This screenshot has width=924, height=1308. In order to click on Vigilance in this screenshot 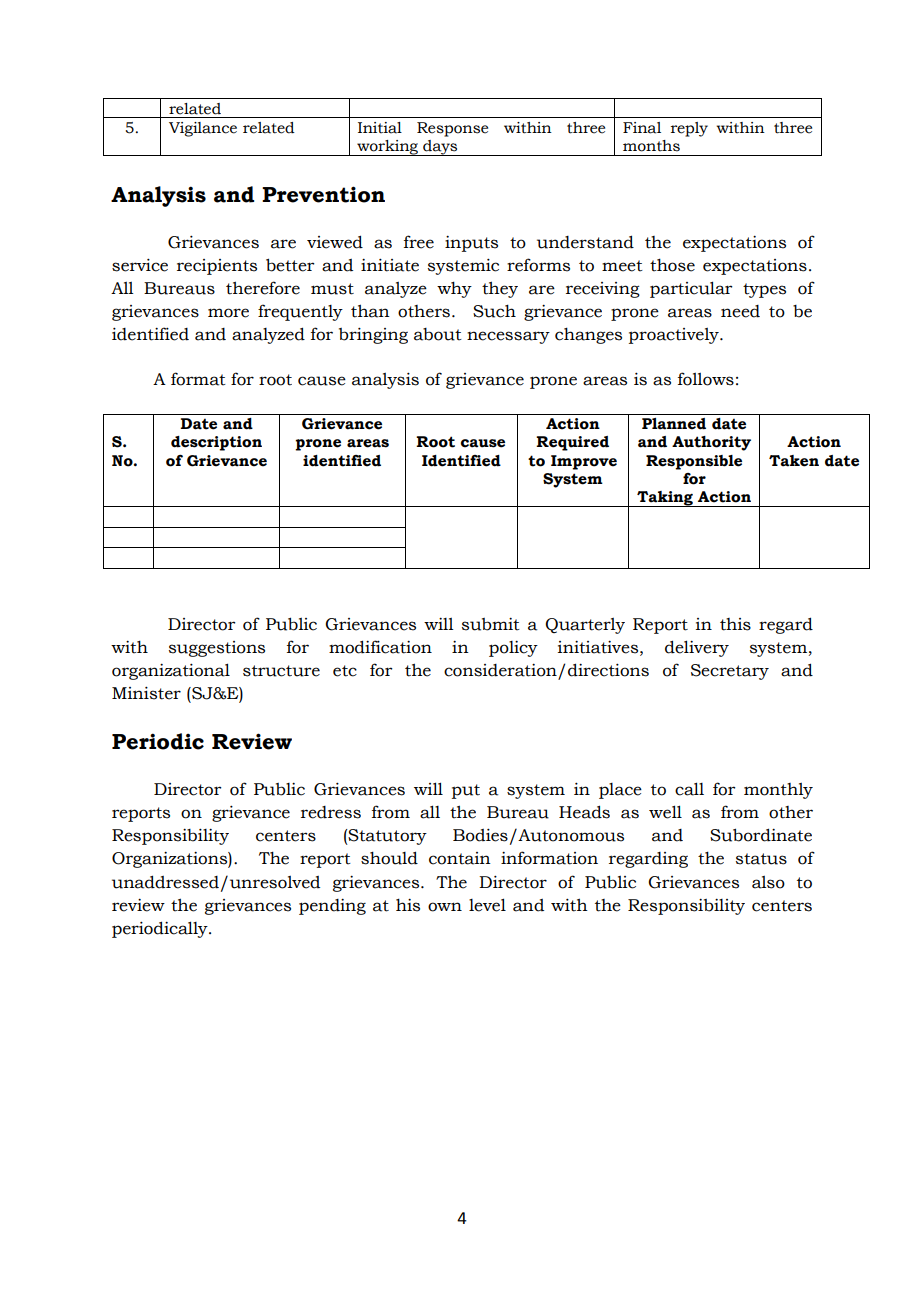, I will do `click(203, 129)`.
